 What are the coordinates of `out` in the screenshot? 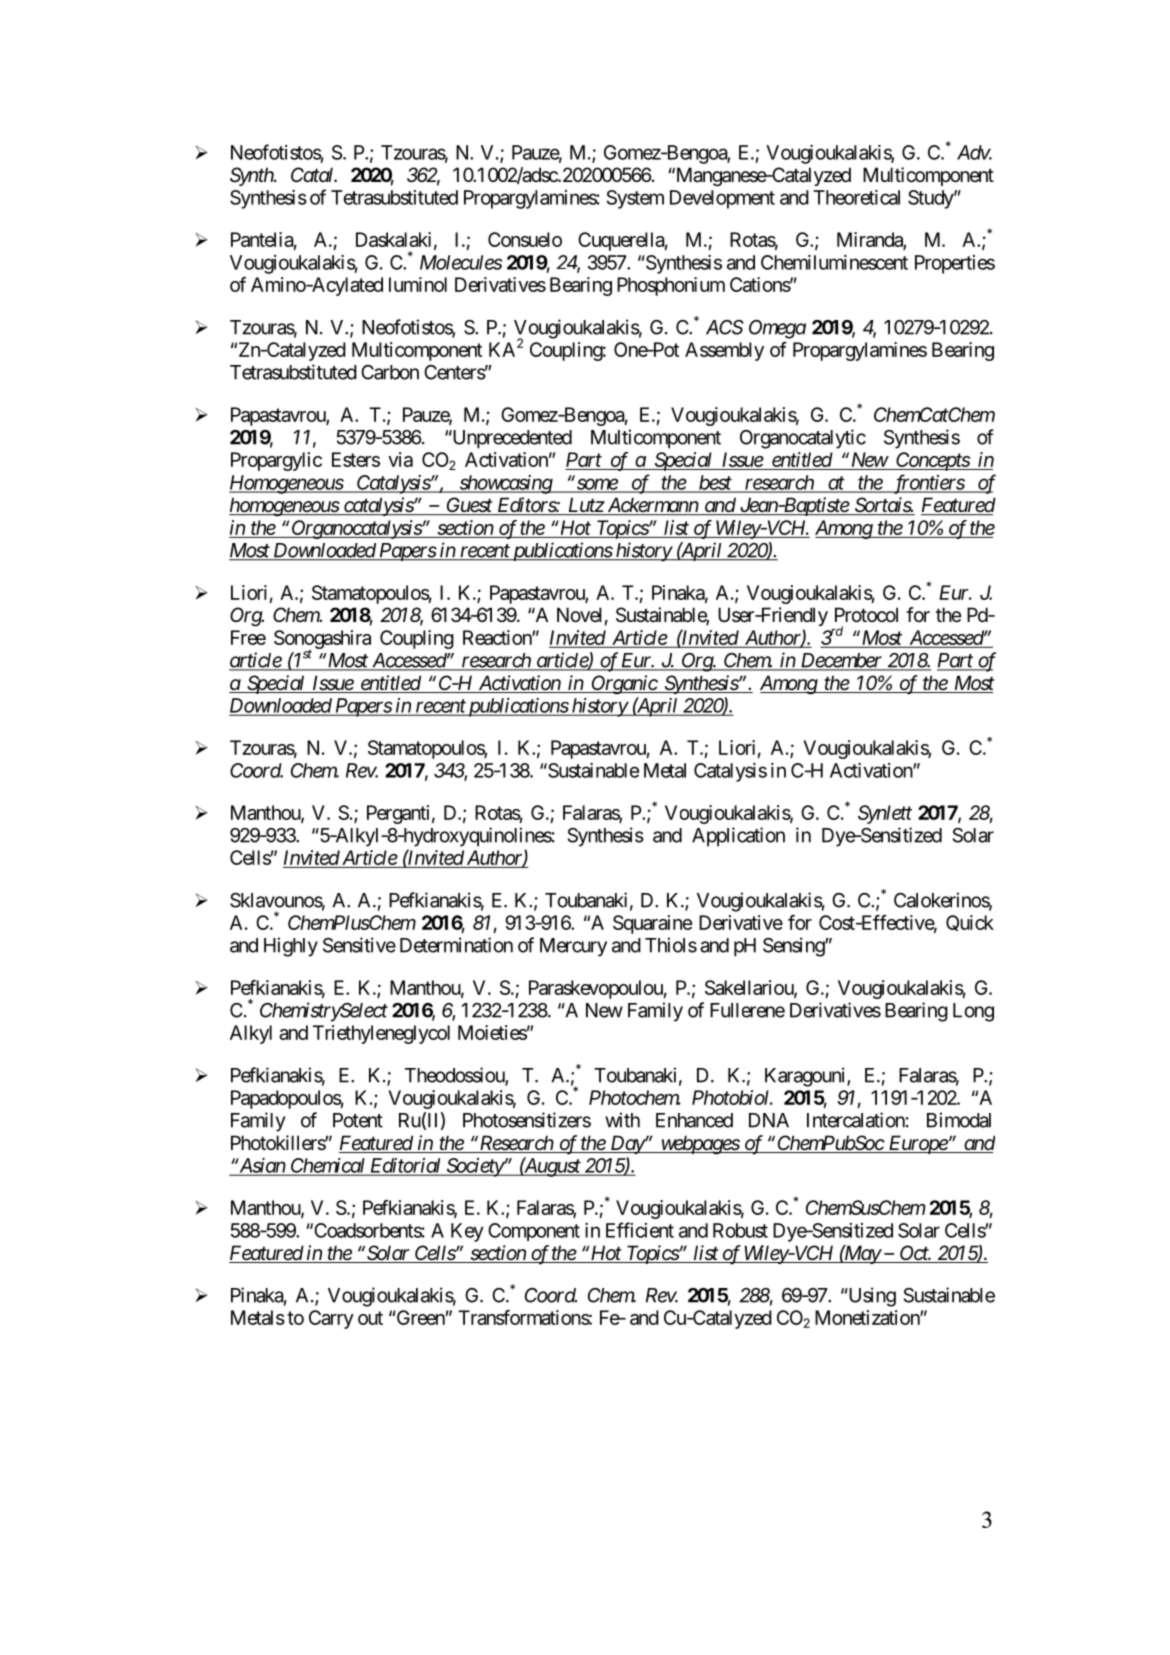 It's located at (370, 1318).
